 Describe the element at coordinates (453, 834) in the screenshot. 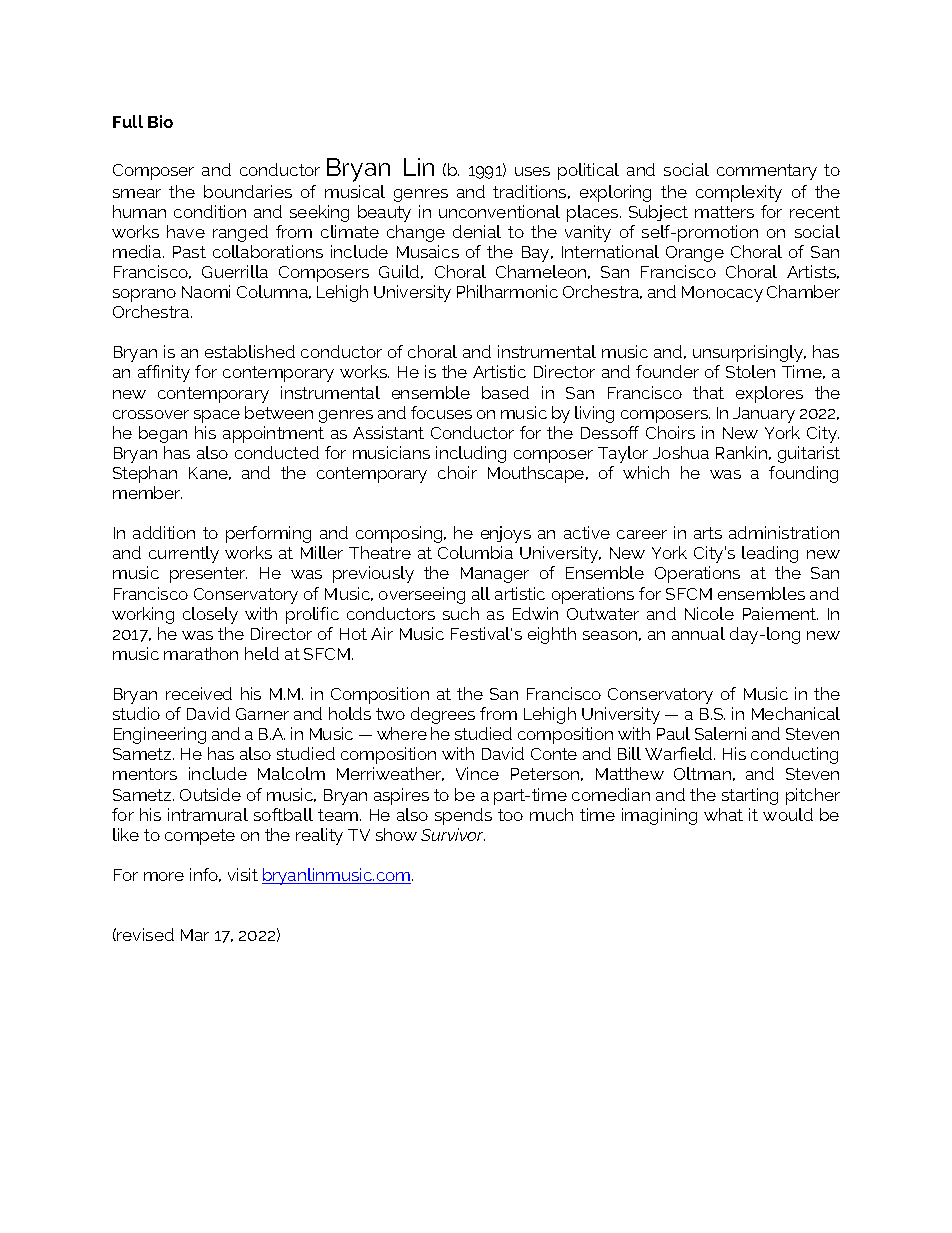

I see `Survivor` at that location.
